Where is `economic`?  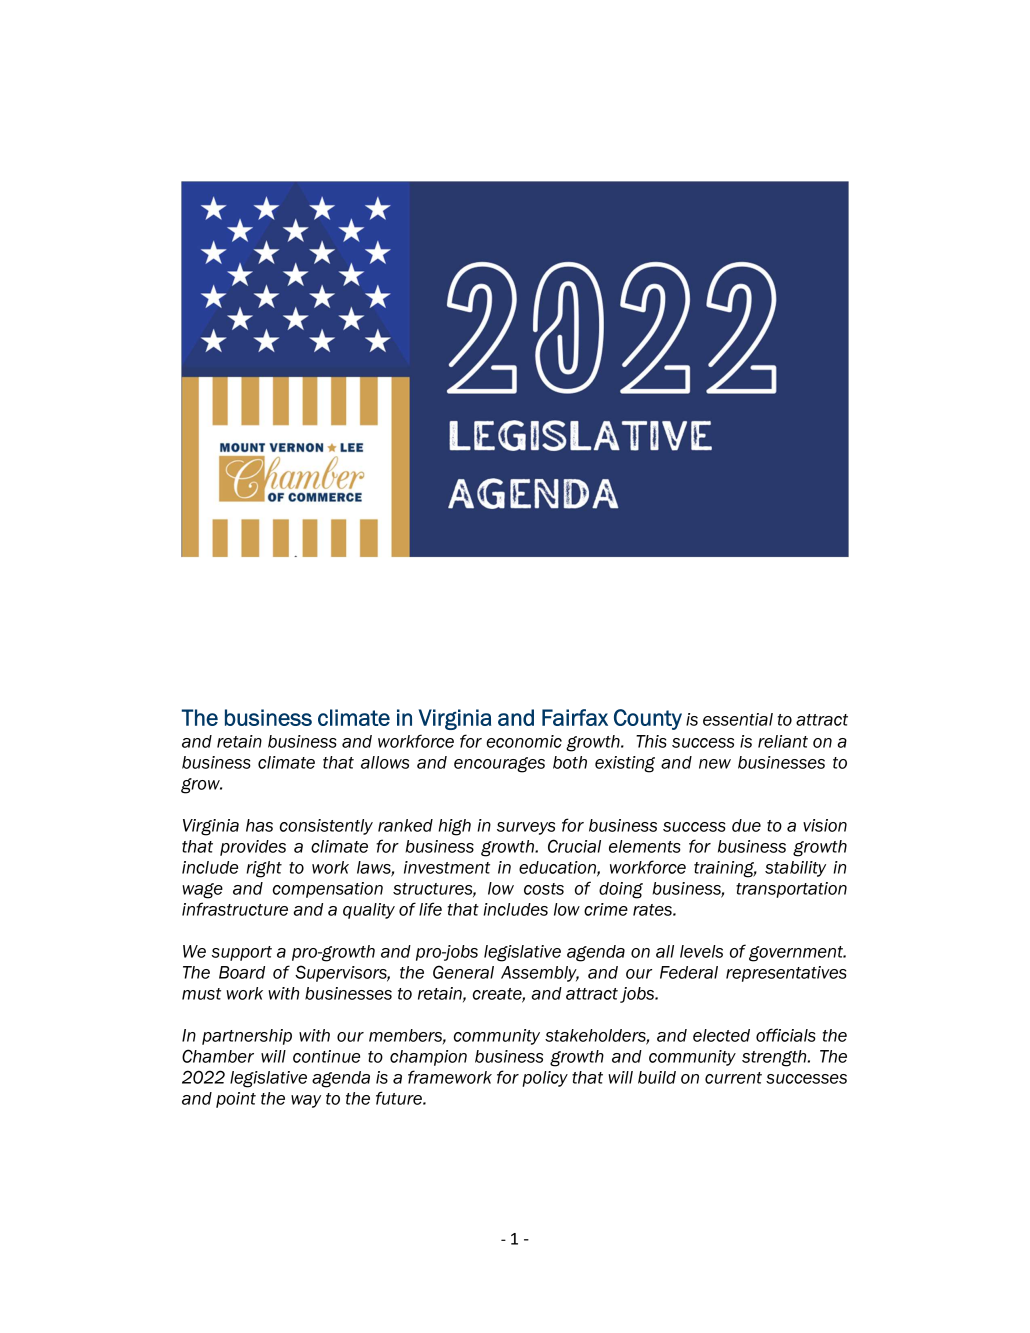 economic is located at coordinates (524, 741).
